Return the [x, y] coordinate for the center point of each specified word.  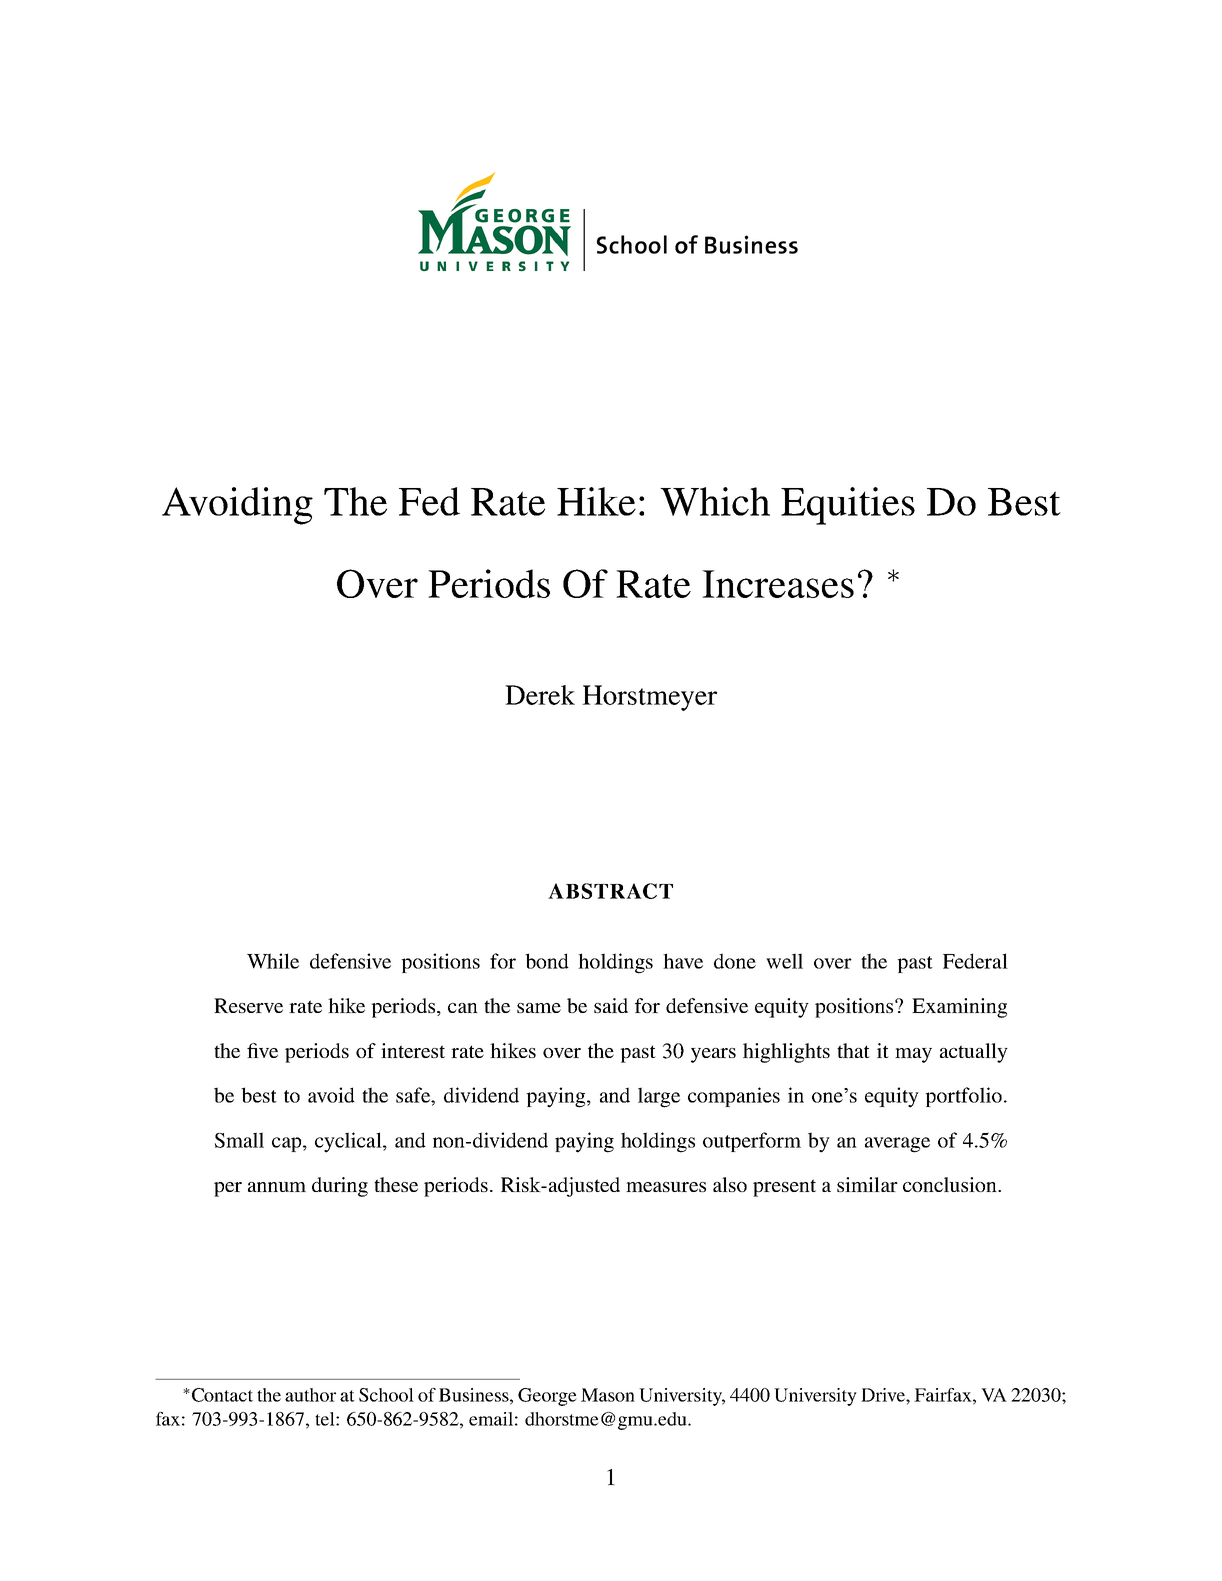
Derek [540, 695]
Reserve [248, 1005]
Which [715, 501]
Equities [848, 506]
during [340, 1187]
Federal [975, 961]
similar [867, 1184]
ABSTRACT [610, 891]
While [273, 961]
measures [666, 1187]
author [310, 1395]
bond [547, 961]
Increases [778, 584]
